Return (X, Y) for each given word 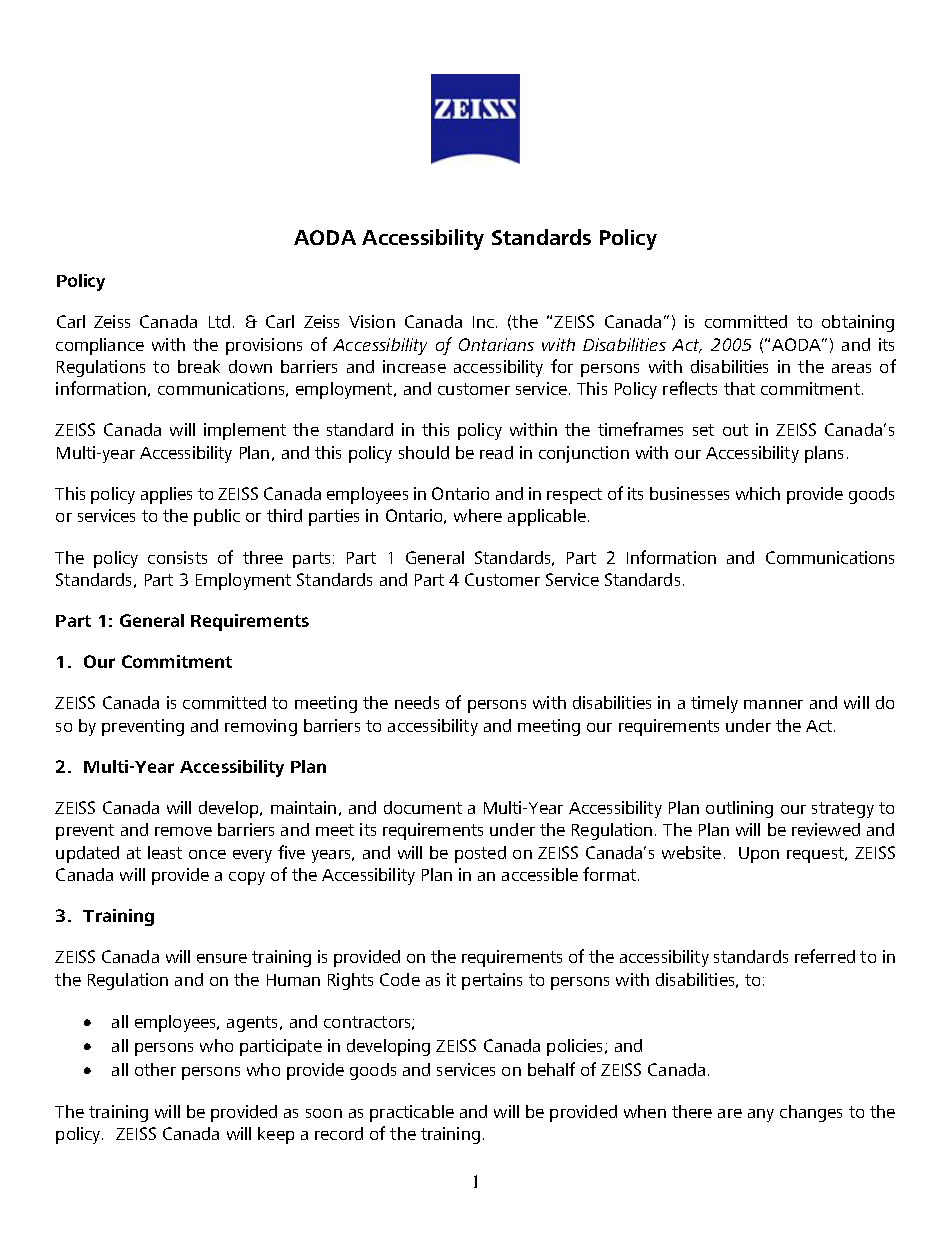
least (165, 852)
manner (773, 704)
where (478, 515)
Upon (759, 855)
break (199, 366)
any (761, 1115)
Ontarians (496, 344)
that (739, 388)
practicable (412, 1113)
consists (177, 557)
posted (480, 854)
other (155, 1069)
